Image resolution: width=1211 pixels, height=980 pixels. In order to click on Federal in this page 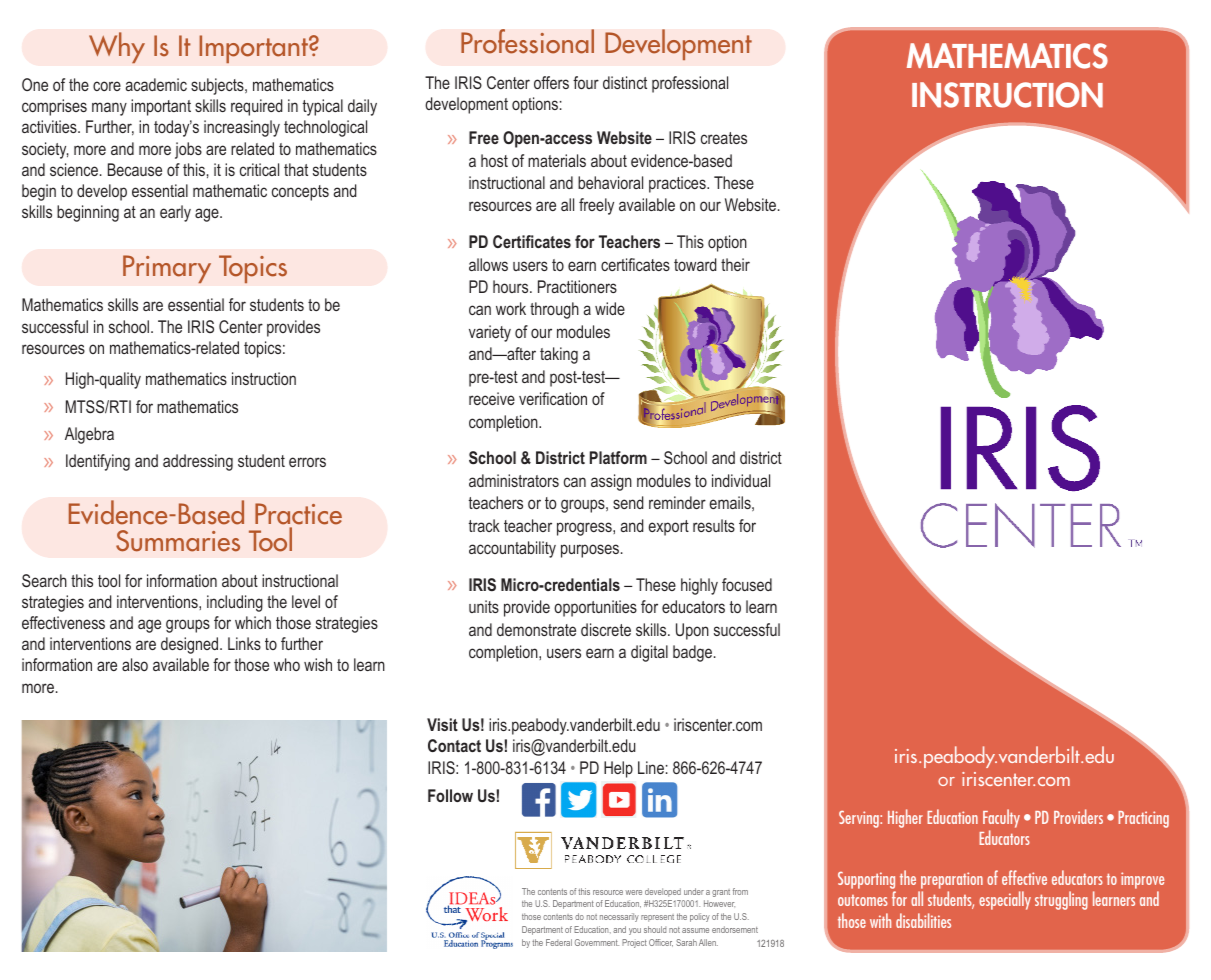, I will do `click(559, 942)`.
